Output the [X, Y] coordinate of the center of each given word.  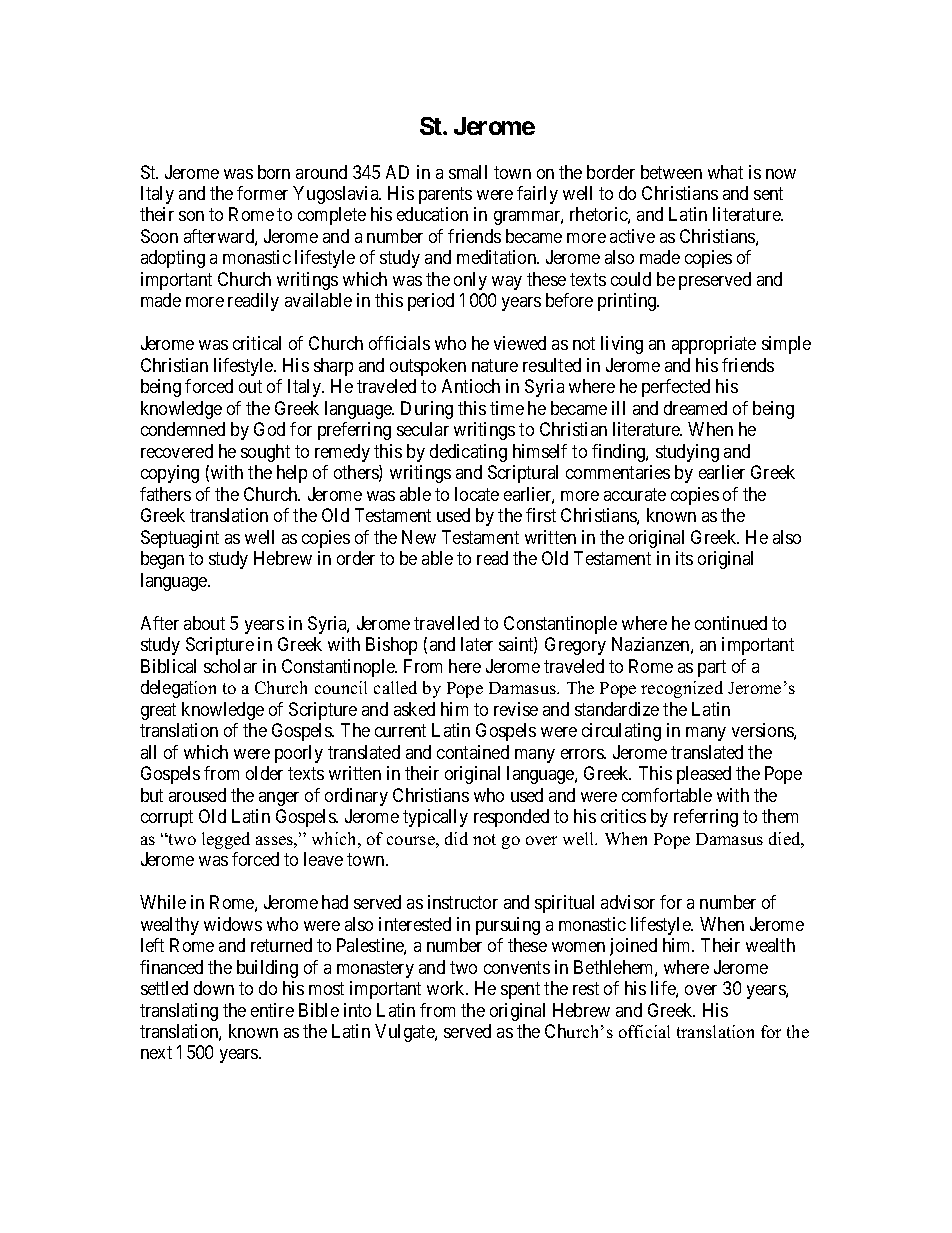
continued [731, 623]
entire [272, 1010]
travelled [446, 623]
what [725, 172]
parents [445, 195]
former [262, 193]
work [447, 988]
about [204, 623]
